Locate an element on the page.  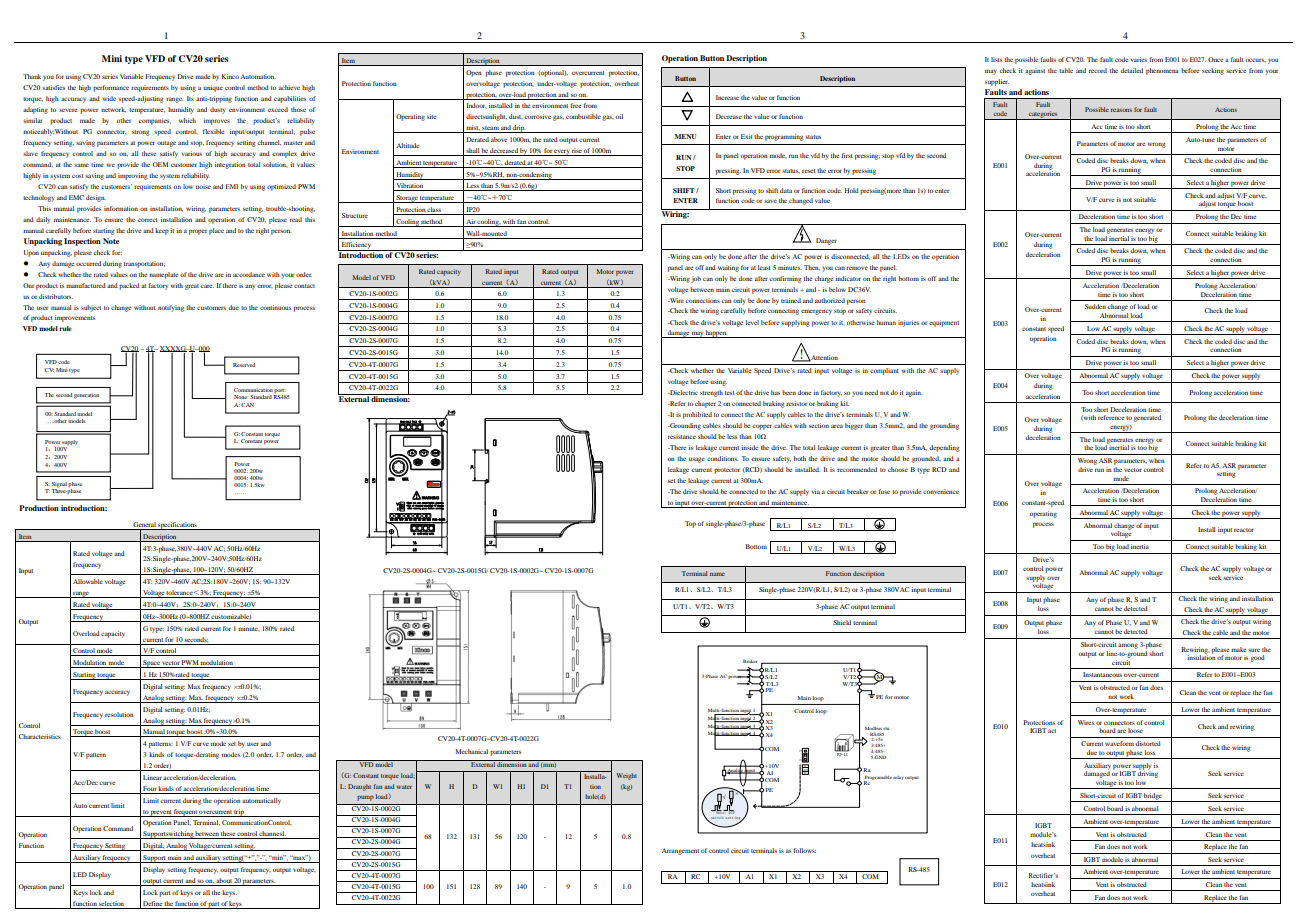
bridge is located at coordinates (1153, 797).
